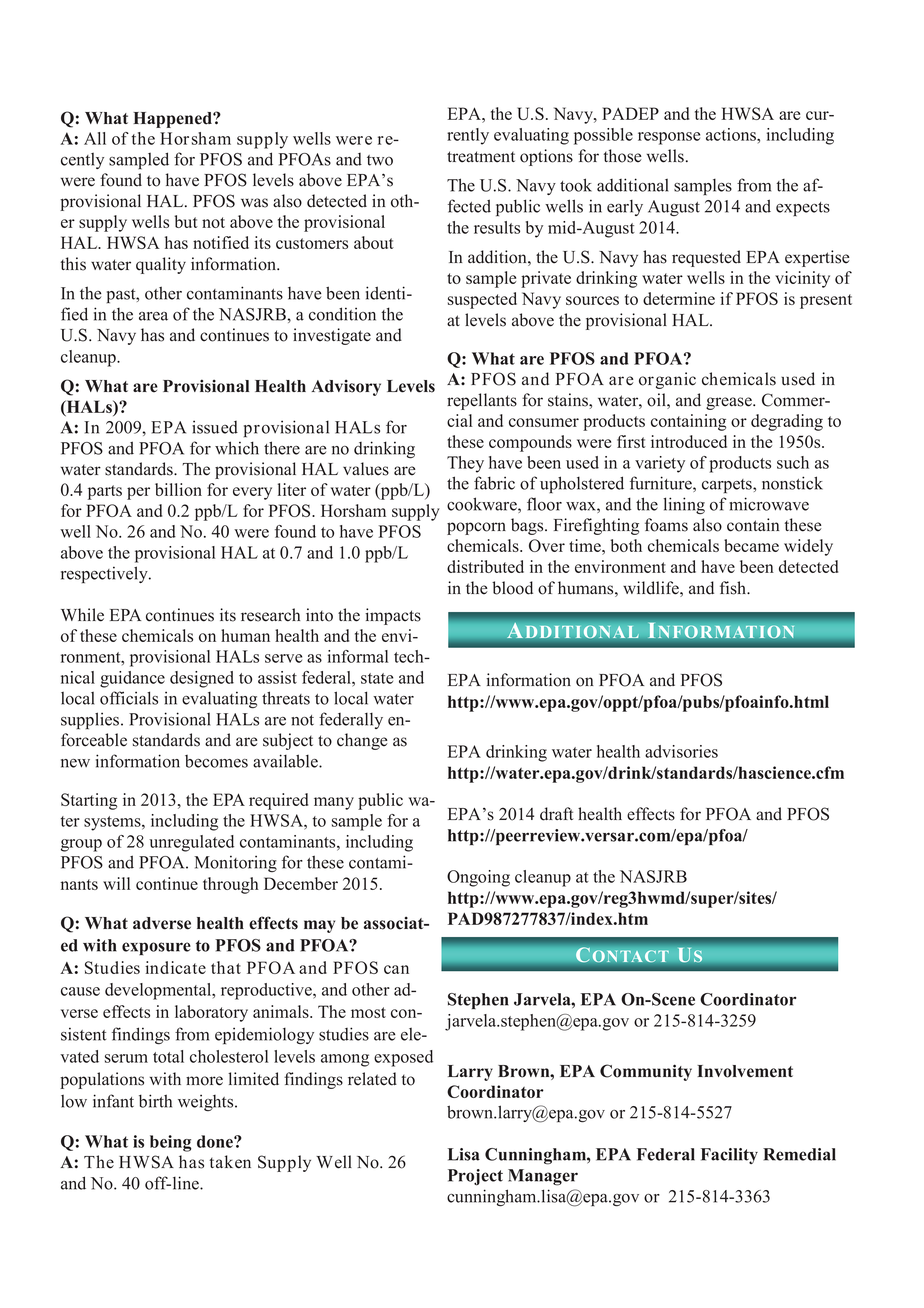 The height and width of the page is (1308, 924). What do you see at coordinates (202, 679) in the page?
I see `designed` at bounding box center [202, 679].
